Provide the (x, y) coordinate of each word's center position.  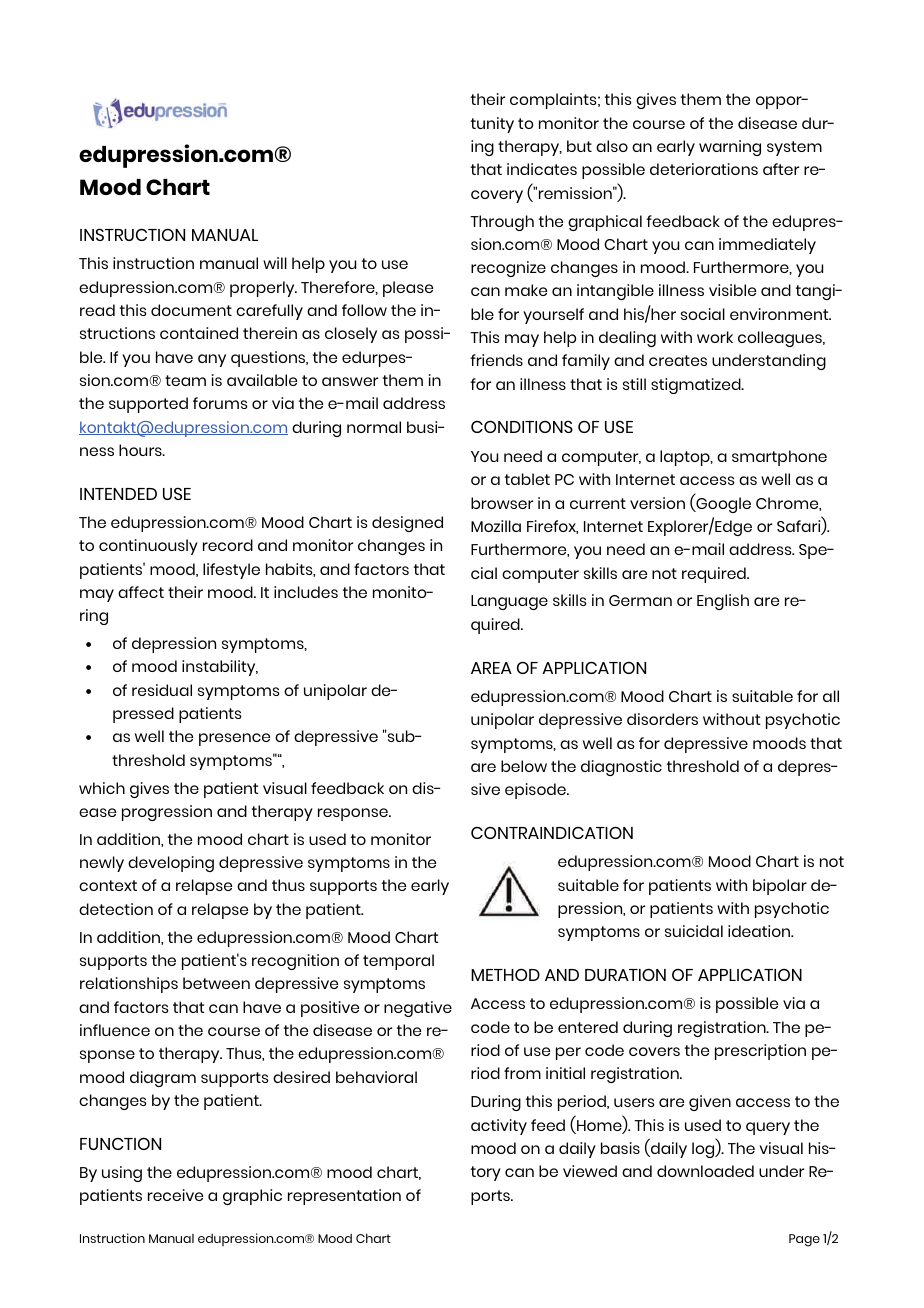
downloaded (705, 1171)
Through (502, 223)
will (275, 263)
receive (175, 1195)
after (781, 169)
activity (499, 1127)
